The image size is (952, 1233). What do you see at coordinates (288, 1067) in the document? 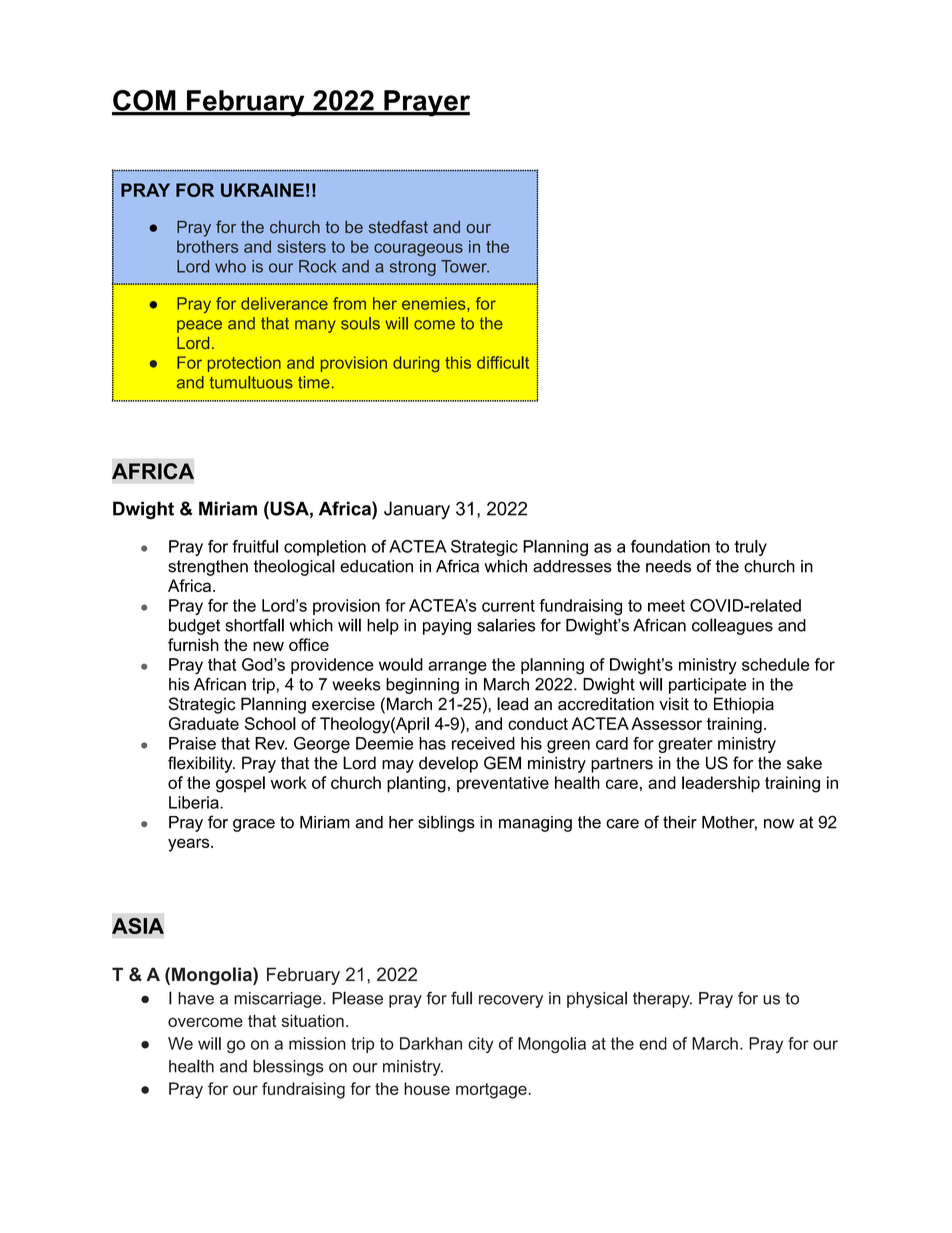
I see `blessings` at bounding box center [288, 1067].
